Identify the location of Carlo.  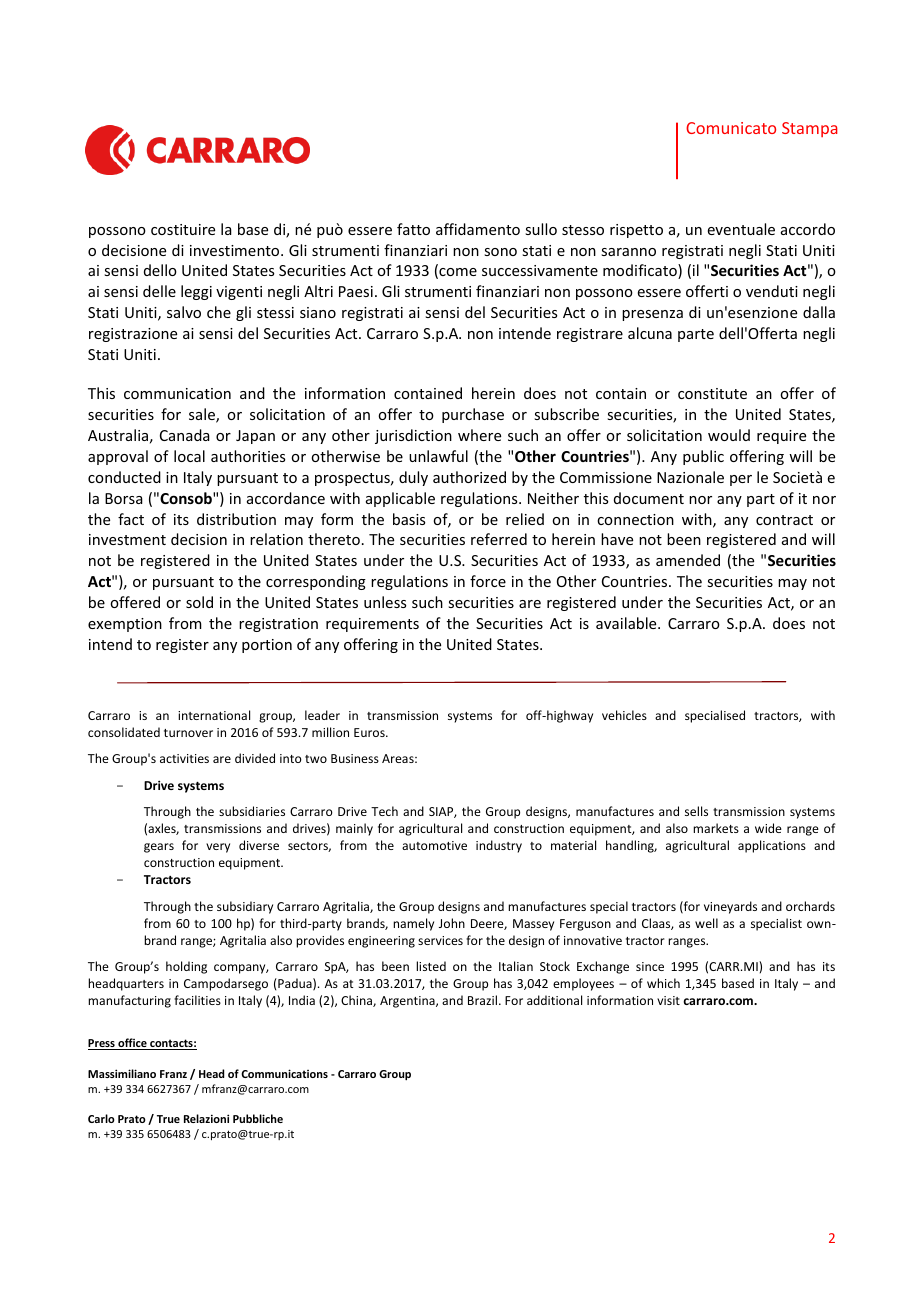
(101, 1118).
